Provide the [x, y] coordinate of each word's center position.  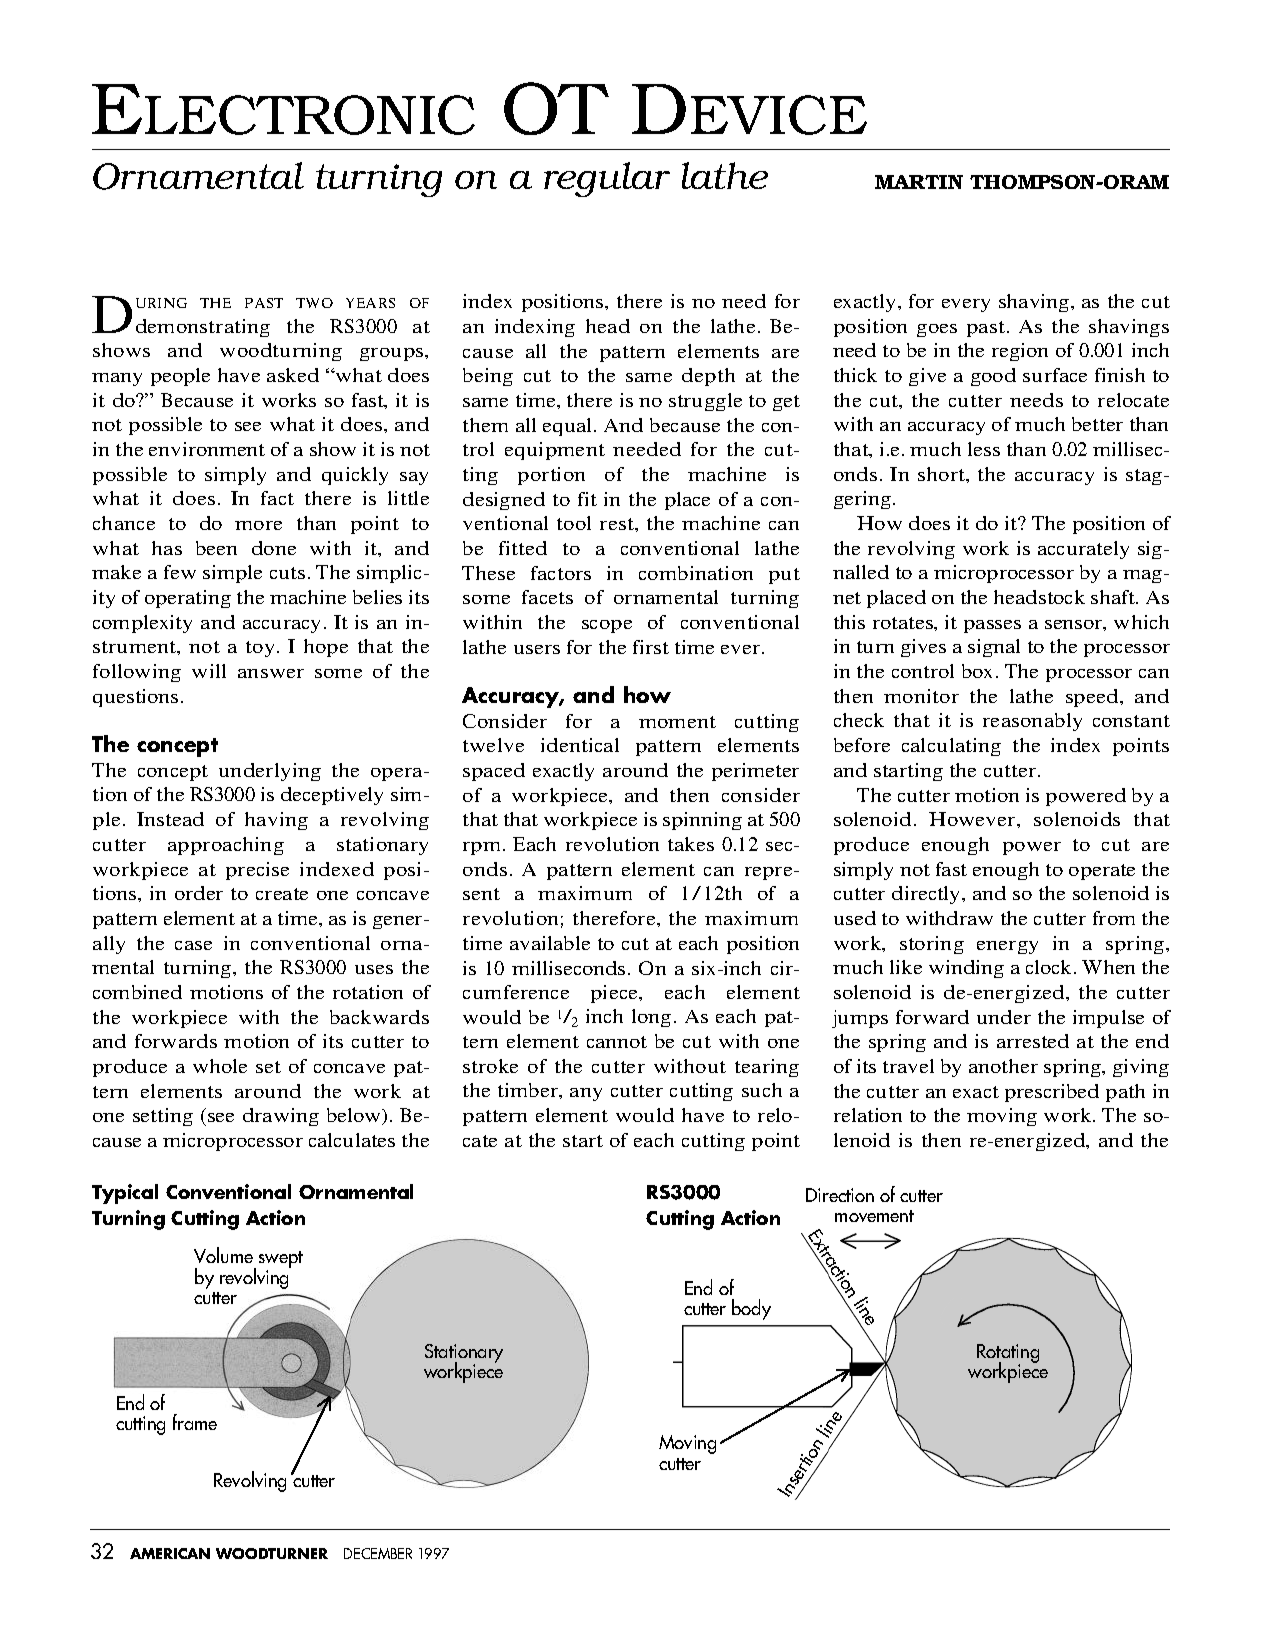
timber [529, 1091]
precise [257, 871]
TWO [314, 303]
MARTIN [919, 182]
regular [607, 179]
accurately [1083, 550]
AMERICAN [170, 1553]
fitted [523, 548]
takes [691, 844]
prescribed [1052, 1093]
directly [927, 895]
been [216, 548]
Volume [223, 1255]
